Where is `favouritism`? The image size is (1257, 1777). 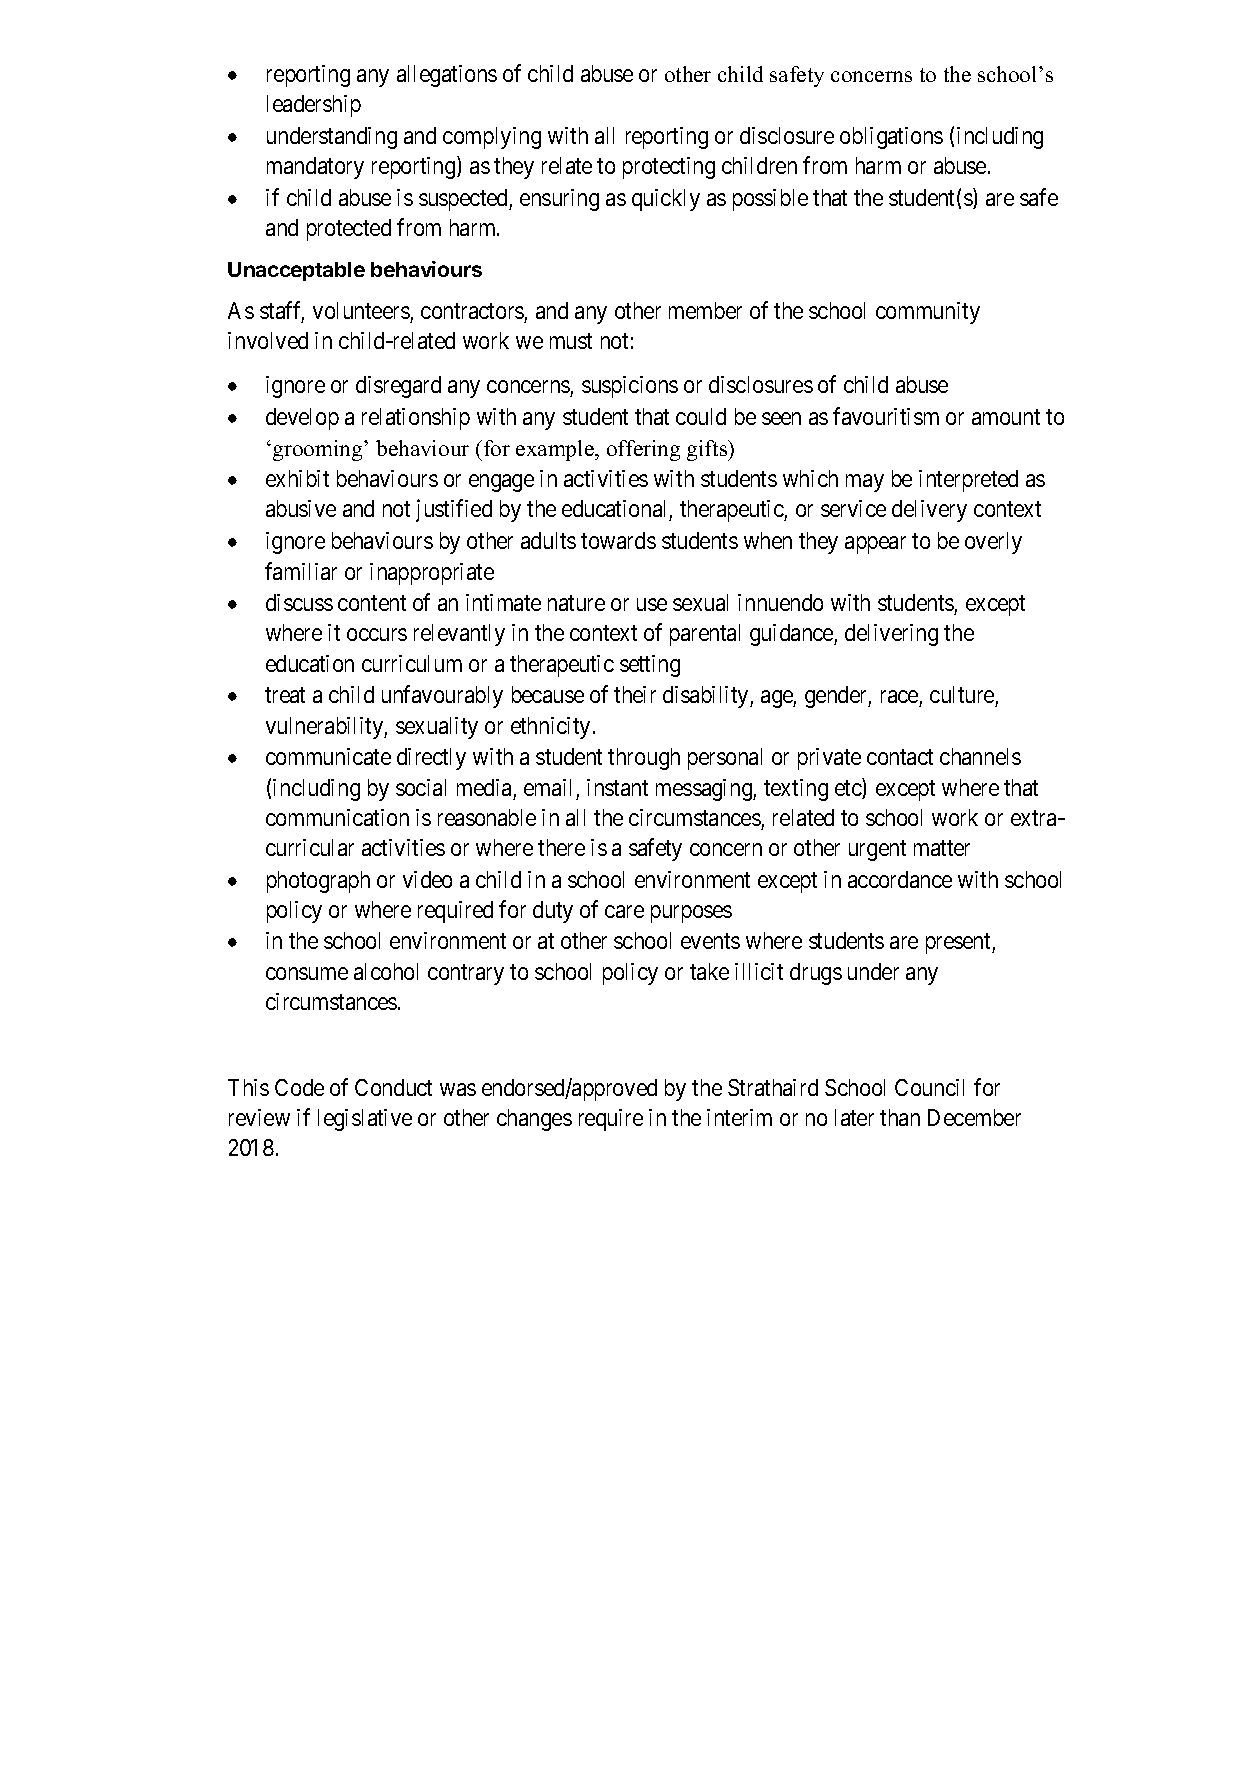
favouritism is located at coordinates (886, 416).
